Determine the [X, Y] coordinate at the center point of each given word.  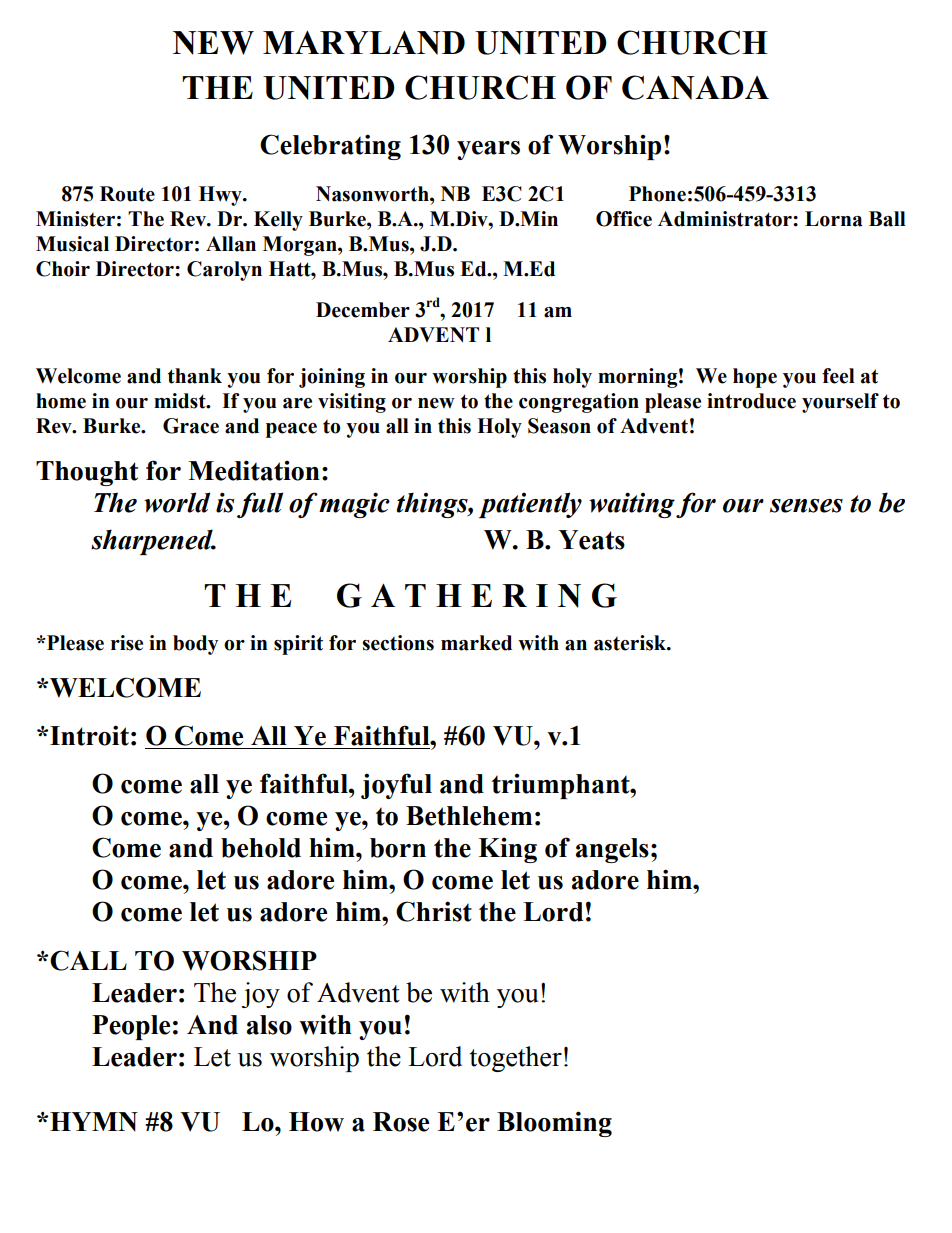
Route [127, 194]
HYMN [94, 1122]
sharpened [153, 542]
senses [806, 506]
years [488, 150]
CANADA [695, 87]
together [516, 1059]
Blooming [554, 1124]
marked [476, 643]
